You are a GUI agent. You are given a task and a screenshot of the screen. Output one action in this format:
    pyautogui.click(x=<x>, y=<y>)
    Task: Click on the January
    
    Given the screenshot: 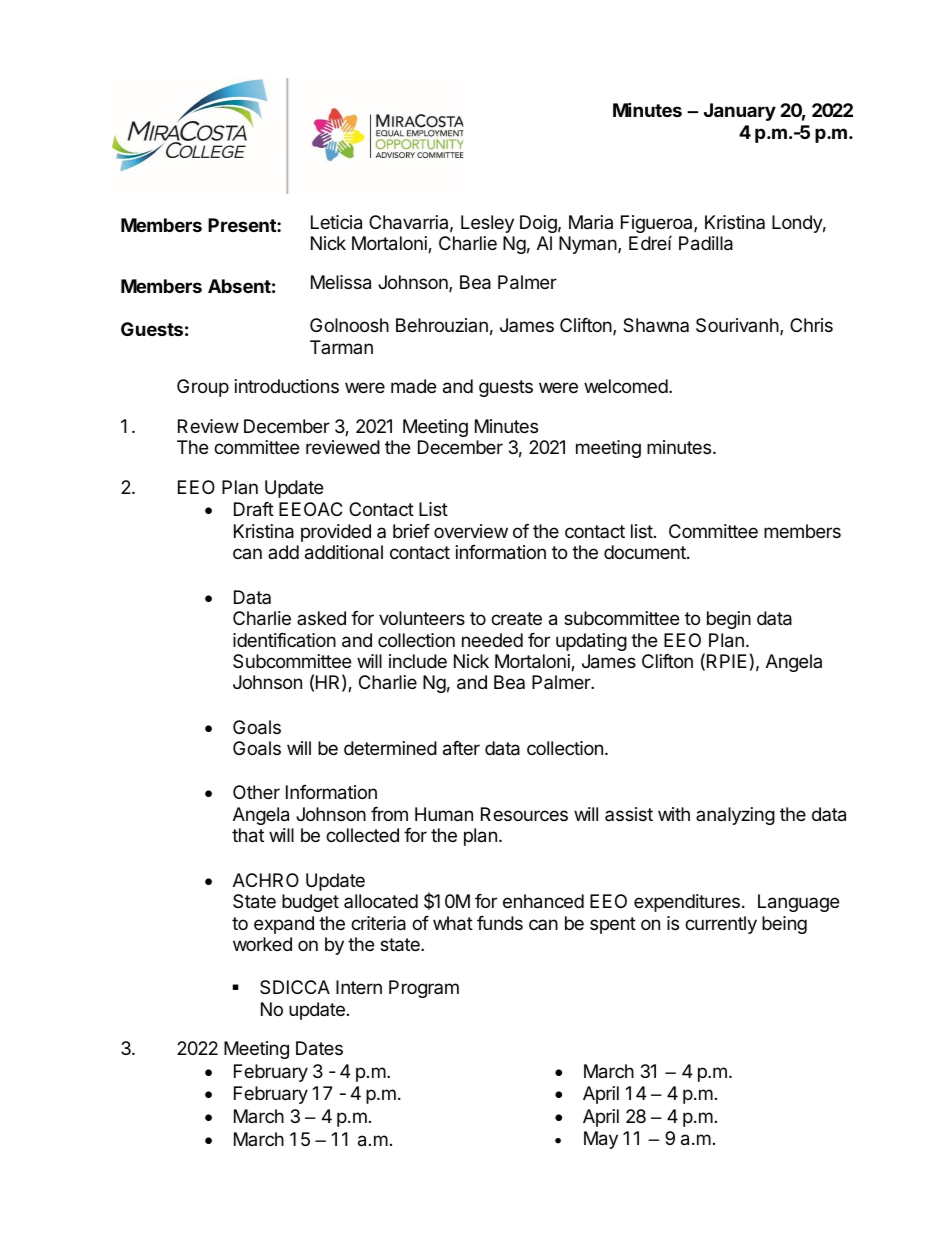 What is the action you would take?
    pyautogui.click(x=740, y=112)
